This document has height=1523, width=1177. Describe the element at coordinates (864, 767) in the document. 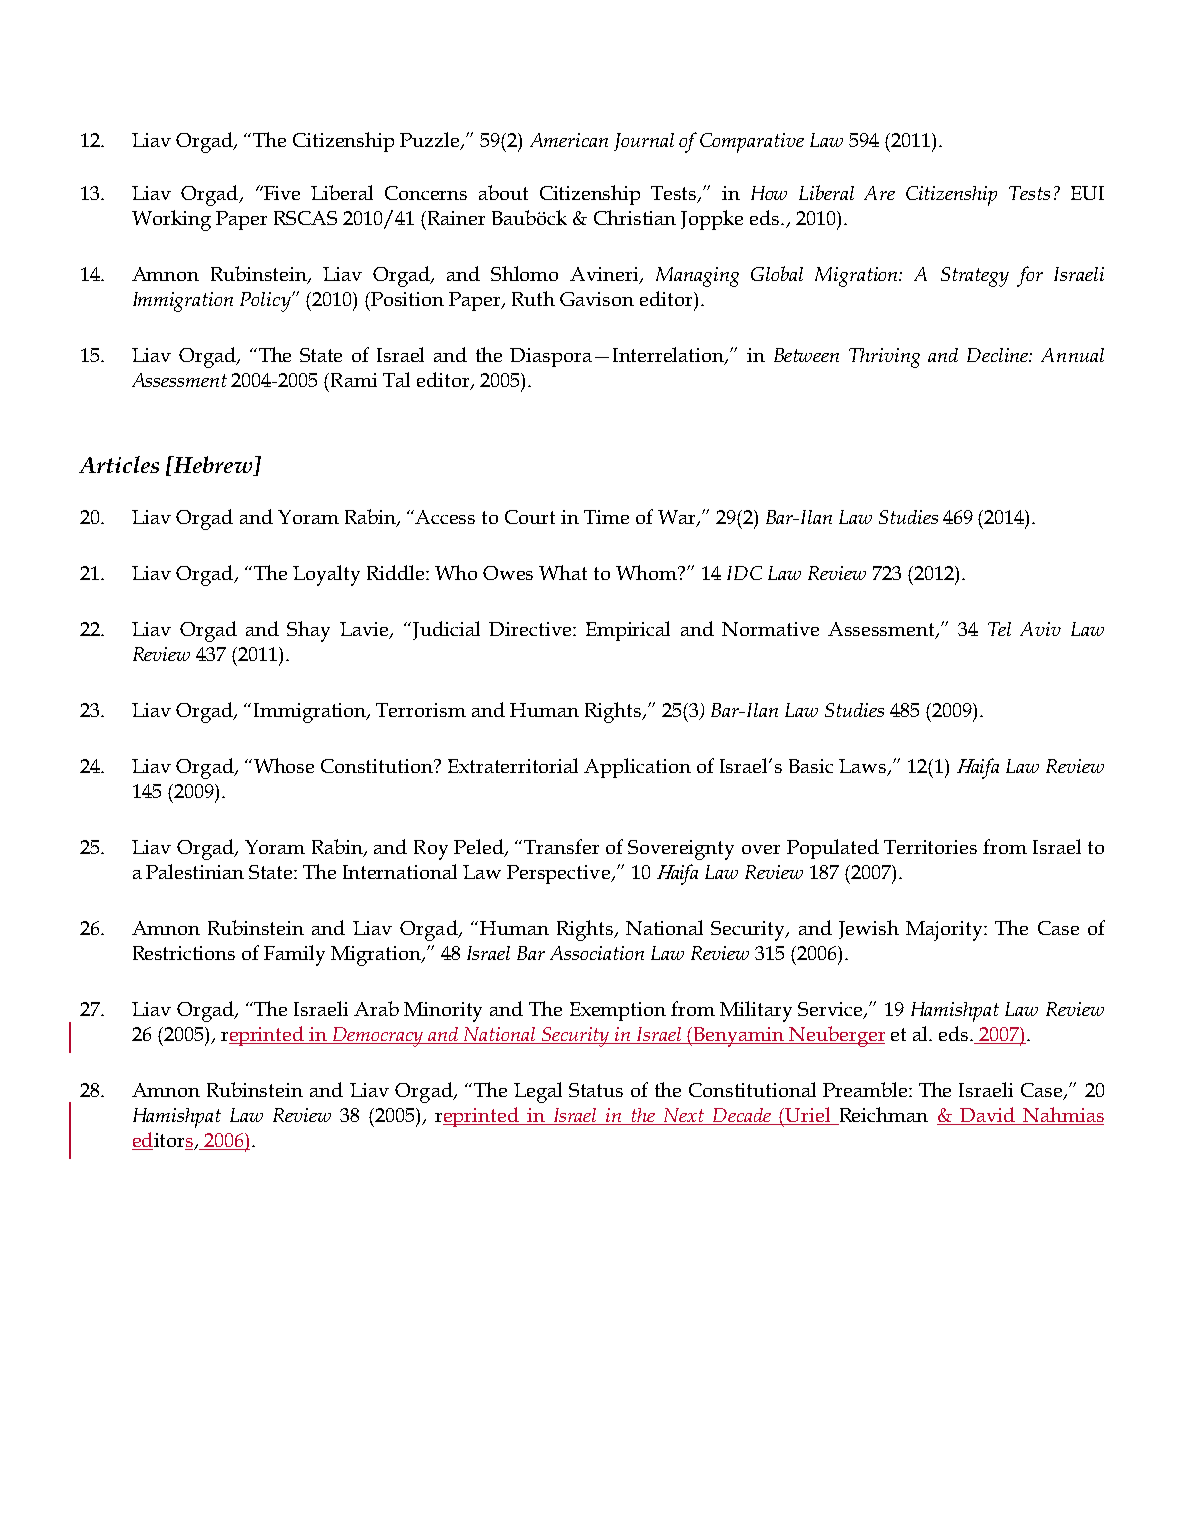

I see `Laws` at that location.
